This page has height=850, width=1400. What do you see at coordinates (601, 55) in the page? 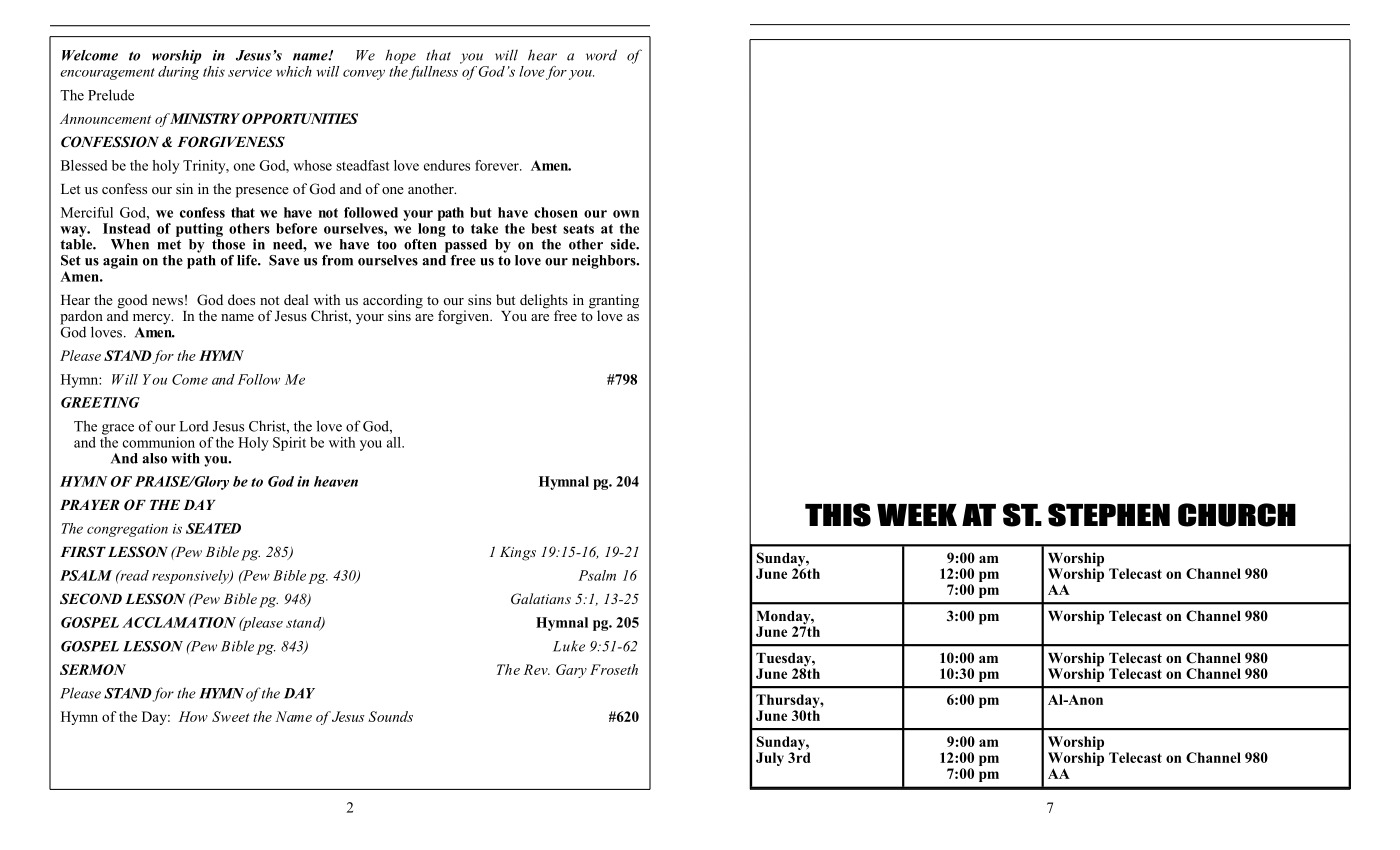
I see `word` at bounding box center [601, 55].
